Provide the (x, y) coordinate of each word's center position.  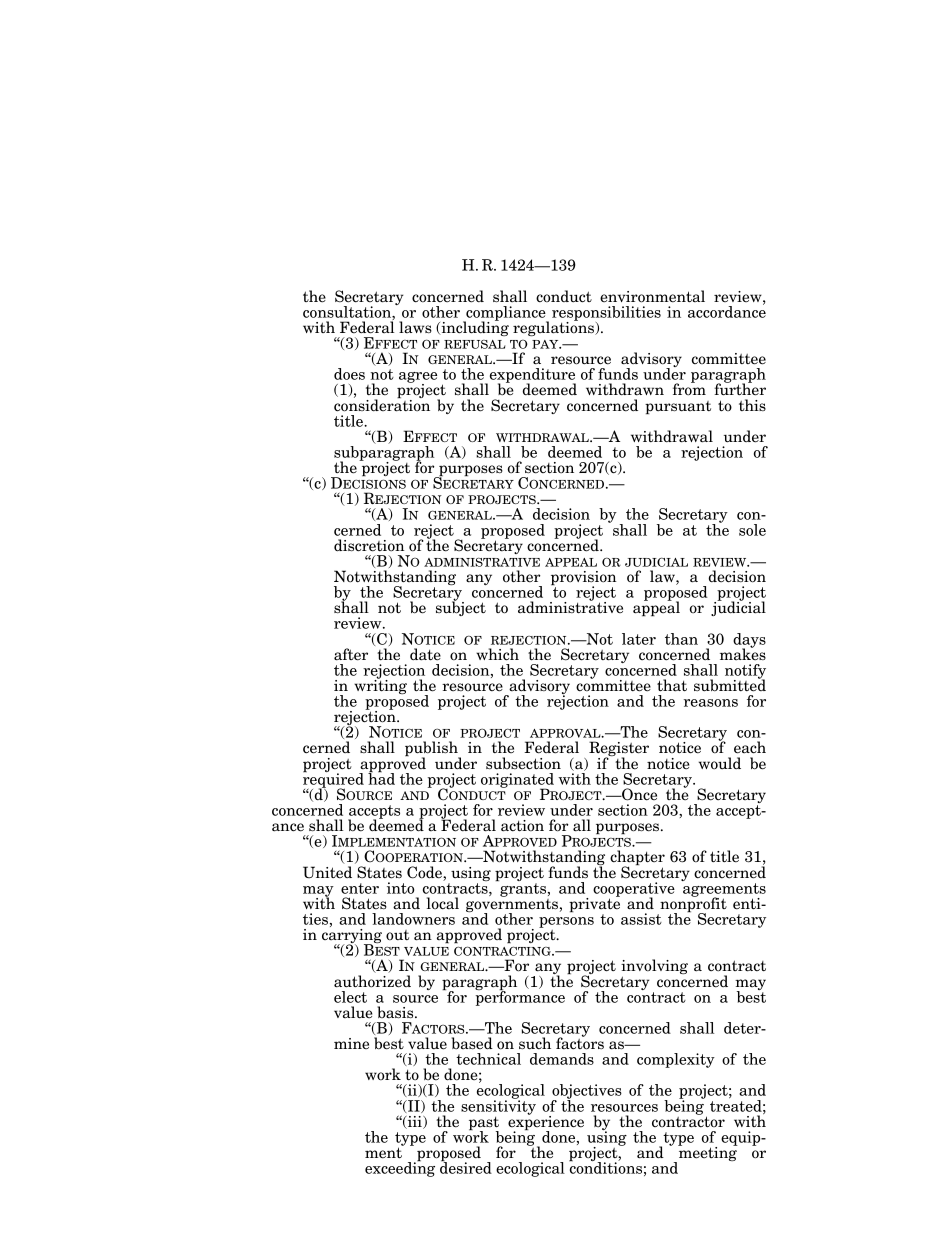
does (349, 374)
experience (546, 1123)
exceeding (400, 1168)
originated (517, 781)
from (689, 388)
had (381, 778)
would (720, 763)
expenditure (531, 377)
